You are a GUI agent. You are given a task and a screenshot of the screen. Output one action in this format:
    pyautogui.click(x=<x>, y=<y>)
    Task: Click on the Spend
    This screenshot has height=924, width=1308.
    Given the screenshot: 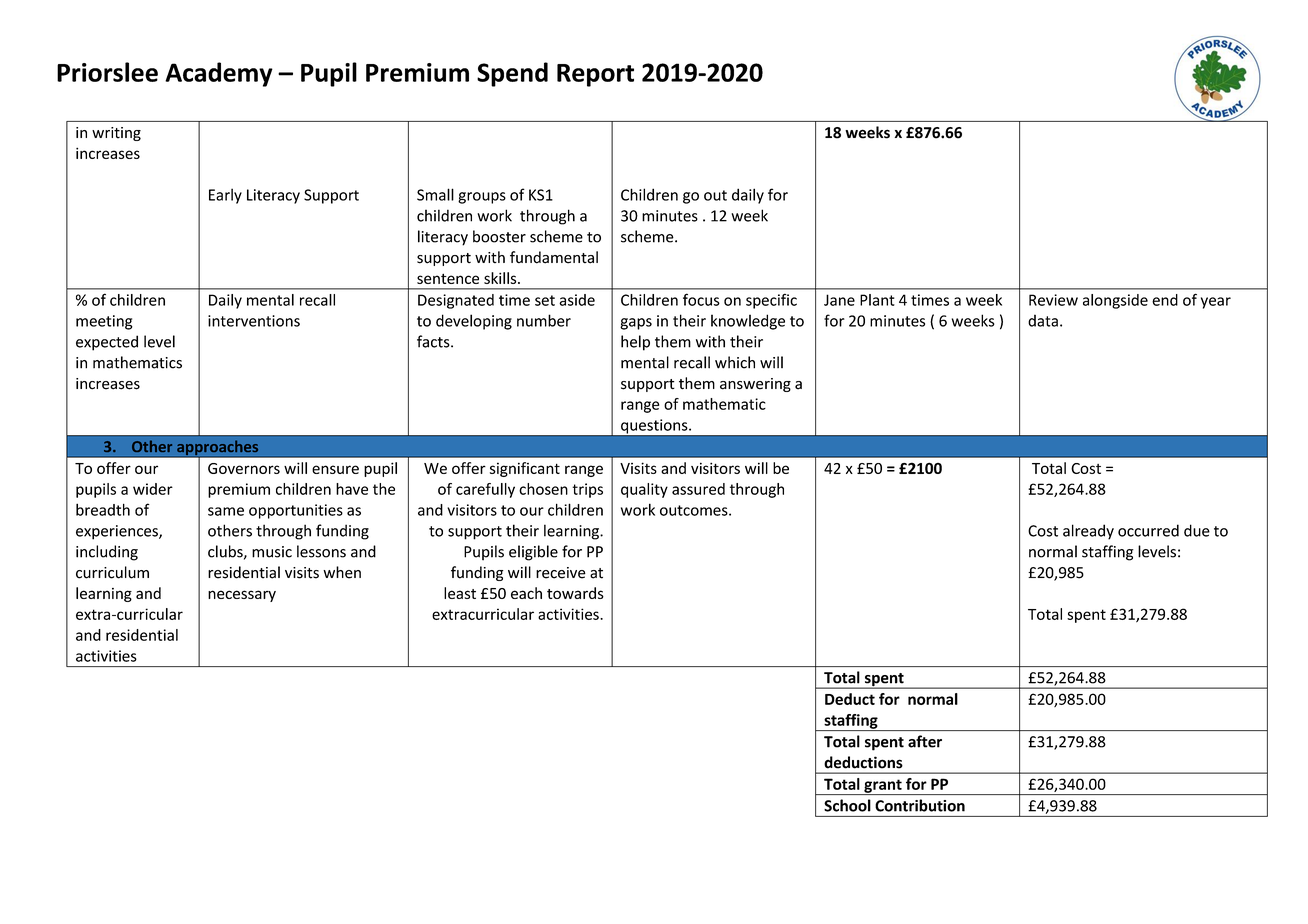 What is the action you would take?
    pyautogui.click(x=512, y=74)
